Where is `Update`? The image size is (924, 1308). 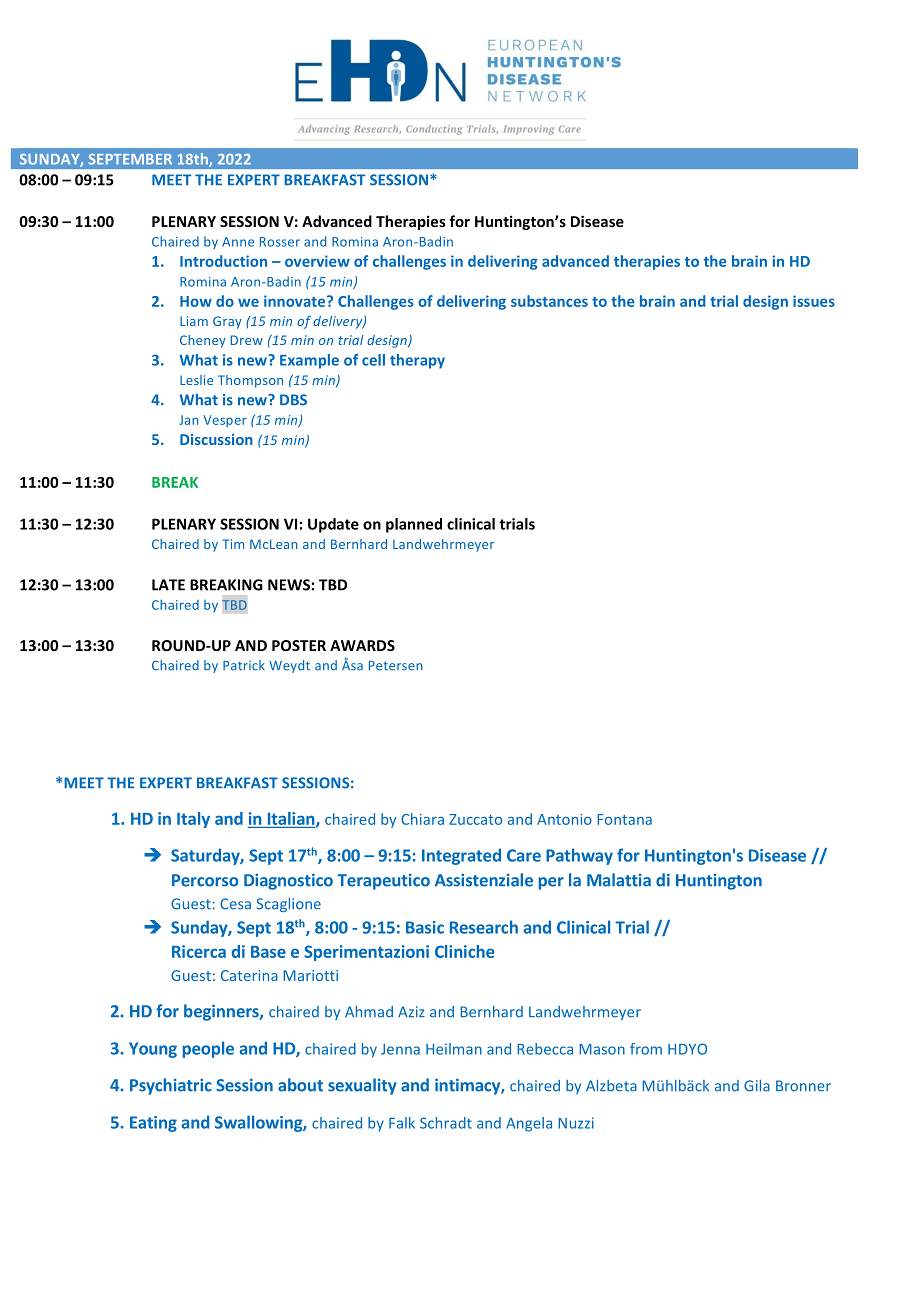 Update is located at coordinates (333, 525).
